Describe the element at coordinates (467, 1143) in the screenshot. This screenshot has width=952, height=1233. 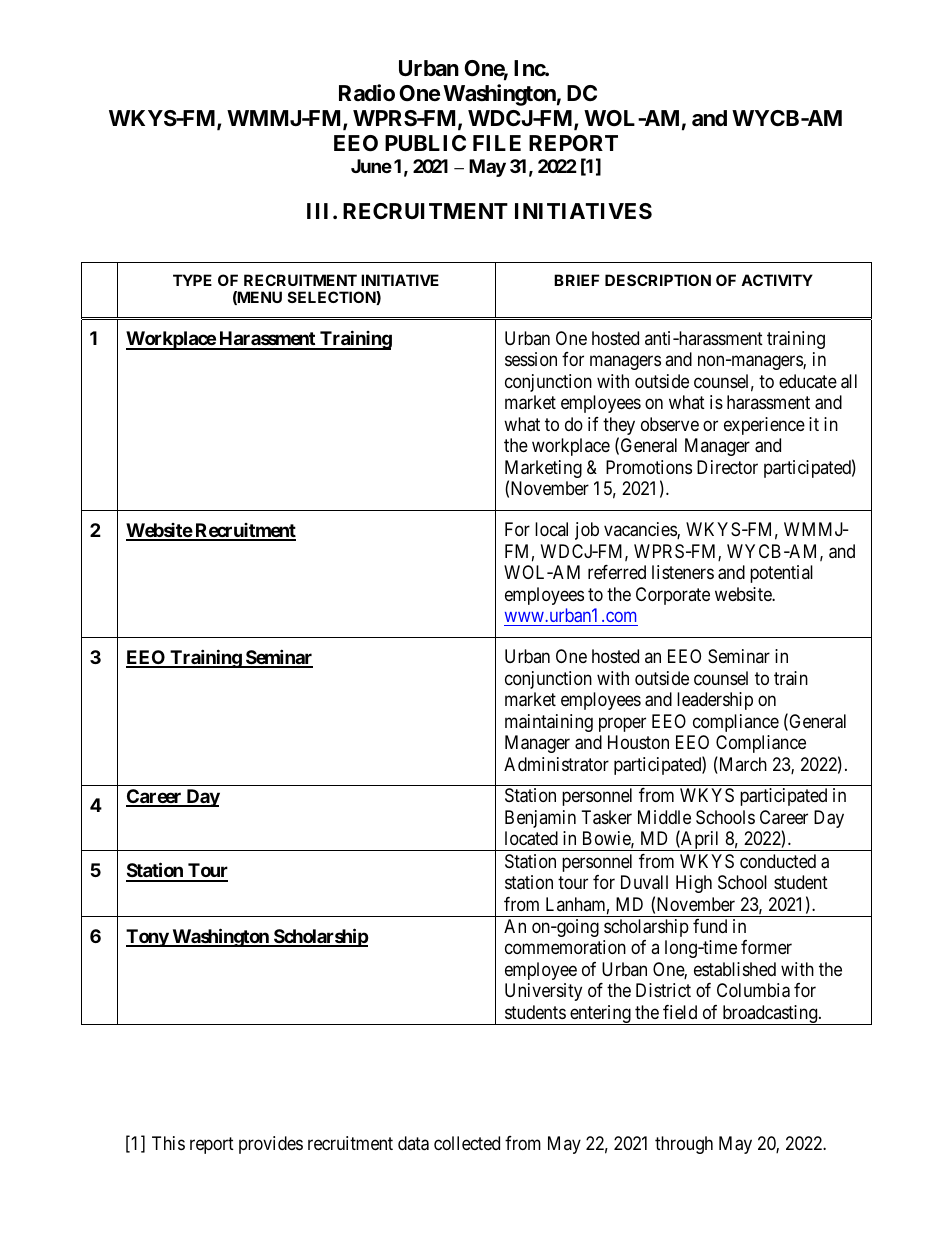
I see `collected` at that location.
